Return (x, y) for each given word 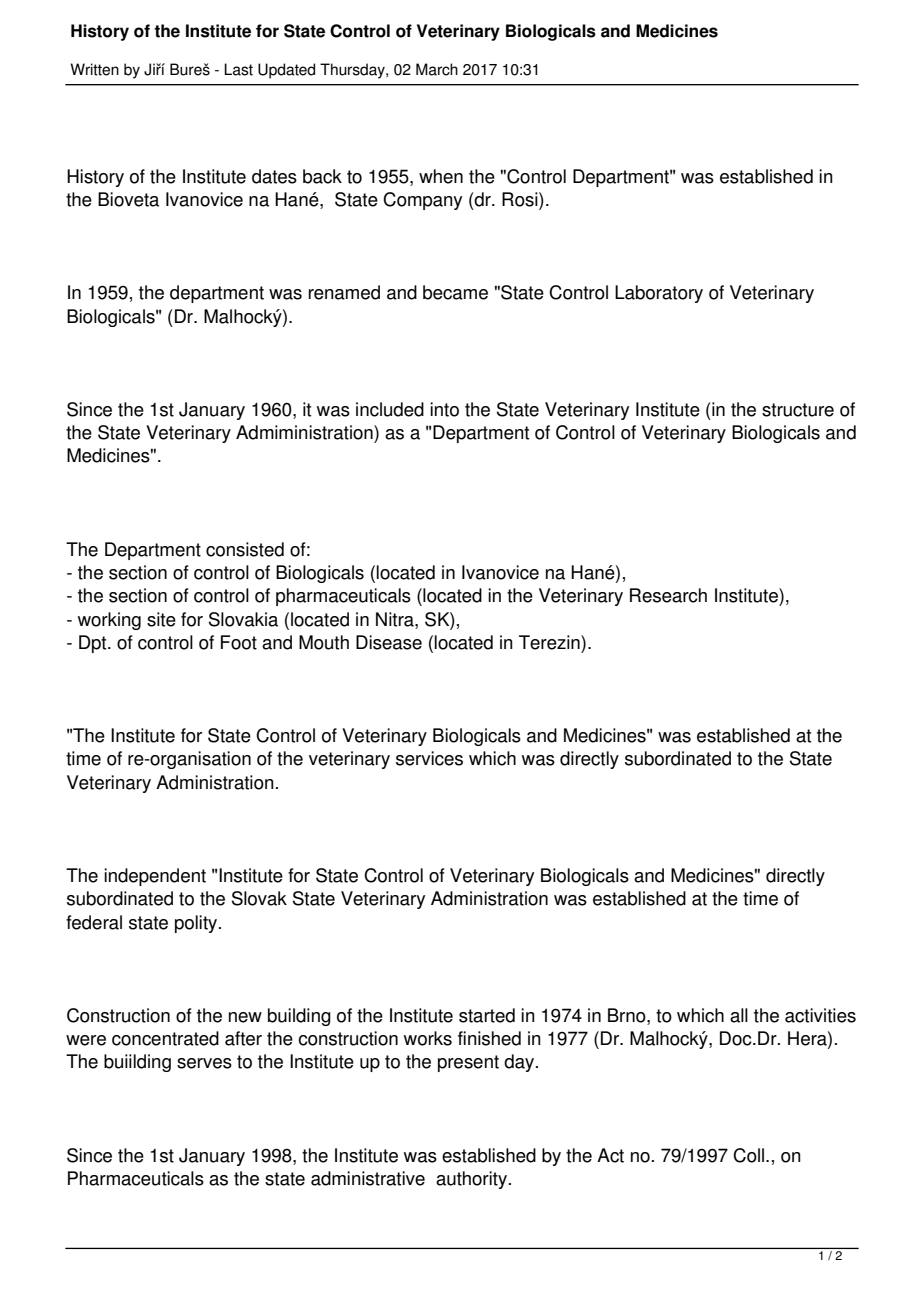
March (437, 69)
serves (204, 1063)
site (161, 619)
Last (238, 69)
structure (798, 410)
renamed (344, 292)
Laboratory (659, 294)
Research (668, 595)
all (739, 1015)
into (444, 409)
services (429, 758)
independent (155, 877)
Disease (389, 642)
